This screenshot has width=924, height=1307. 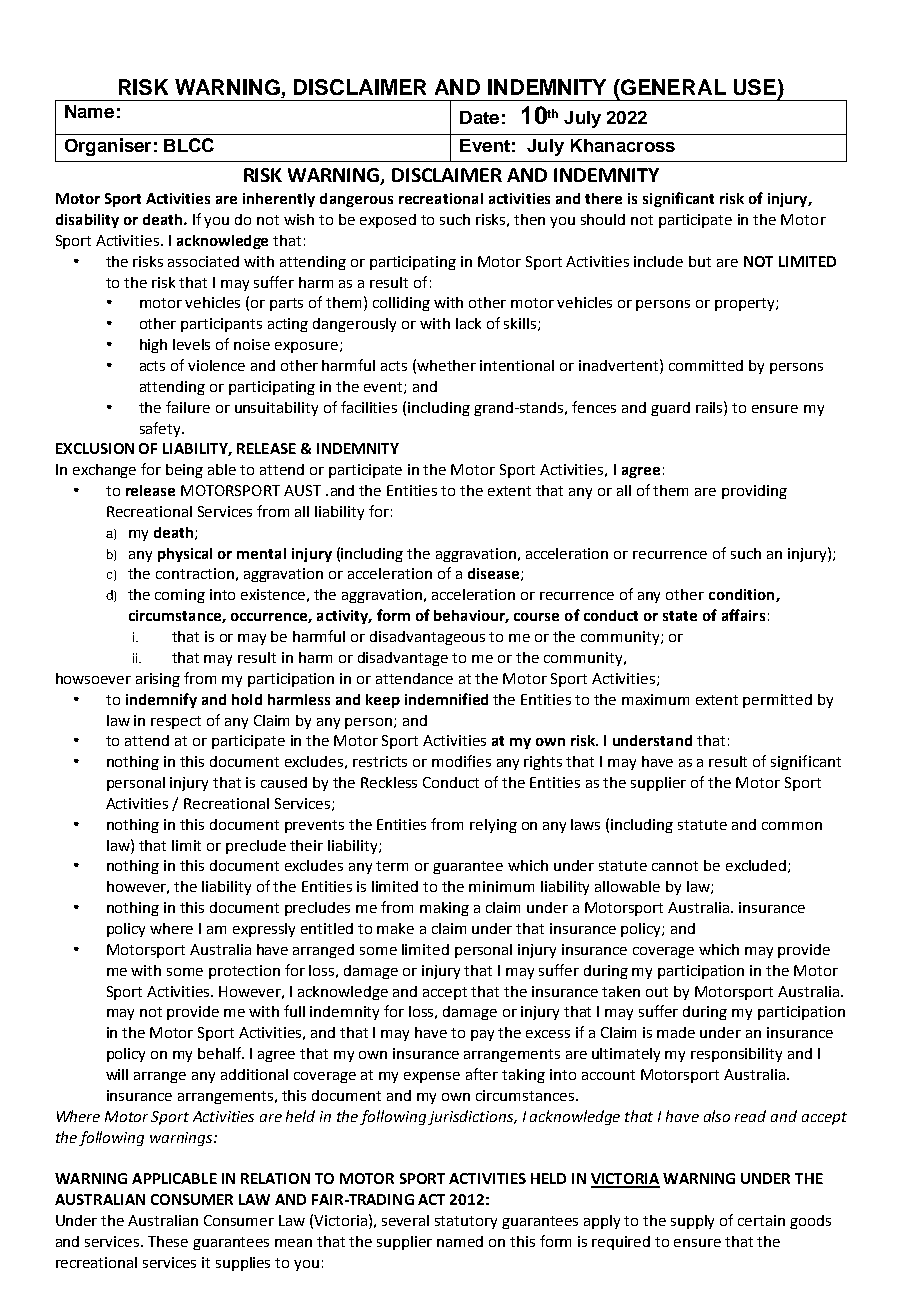 I want to click on out, so click(x=657, y=992).
